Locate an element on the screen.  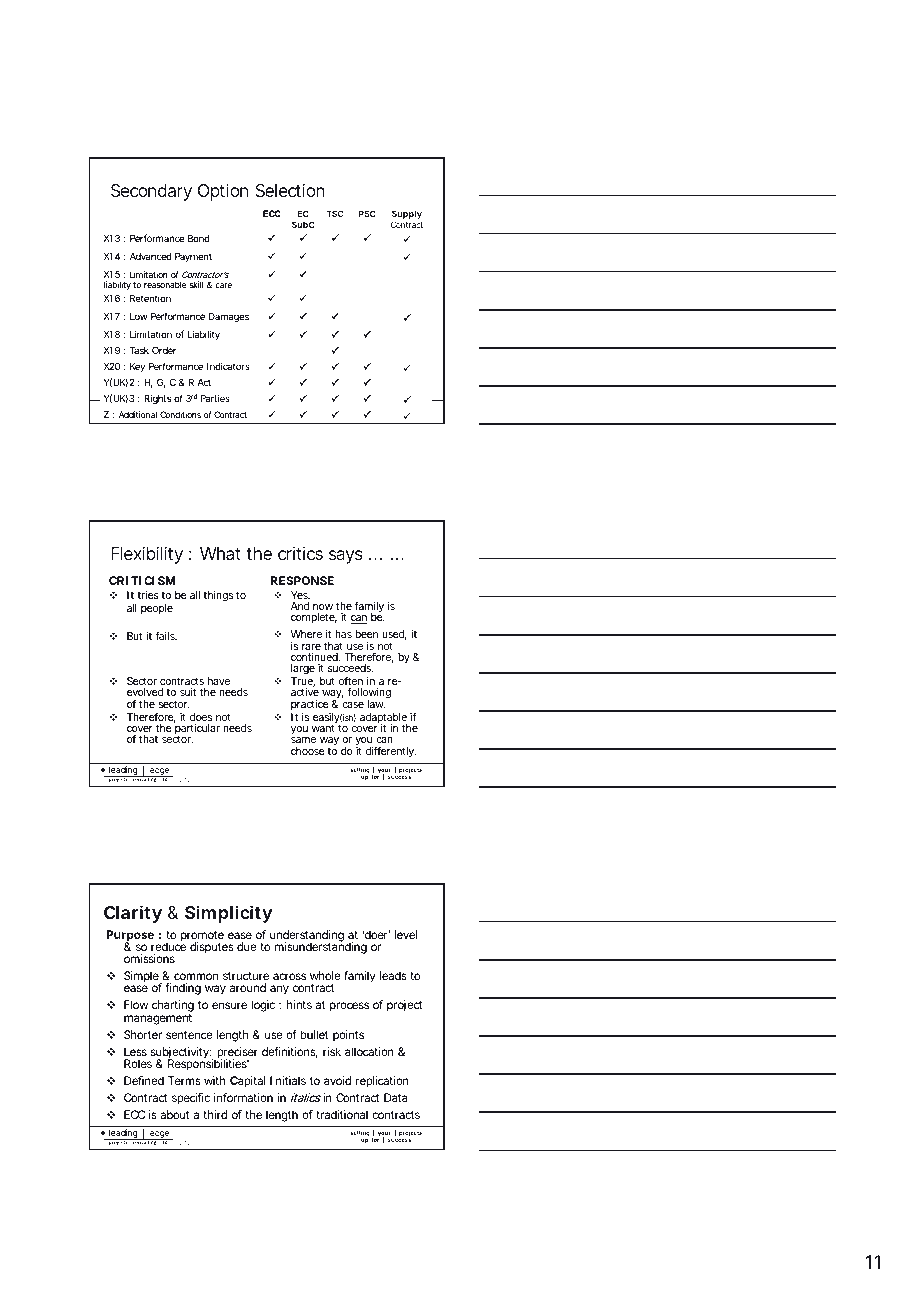
says is located at coordinates (346, 557).
